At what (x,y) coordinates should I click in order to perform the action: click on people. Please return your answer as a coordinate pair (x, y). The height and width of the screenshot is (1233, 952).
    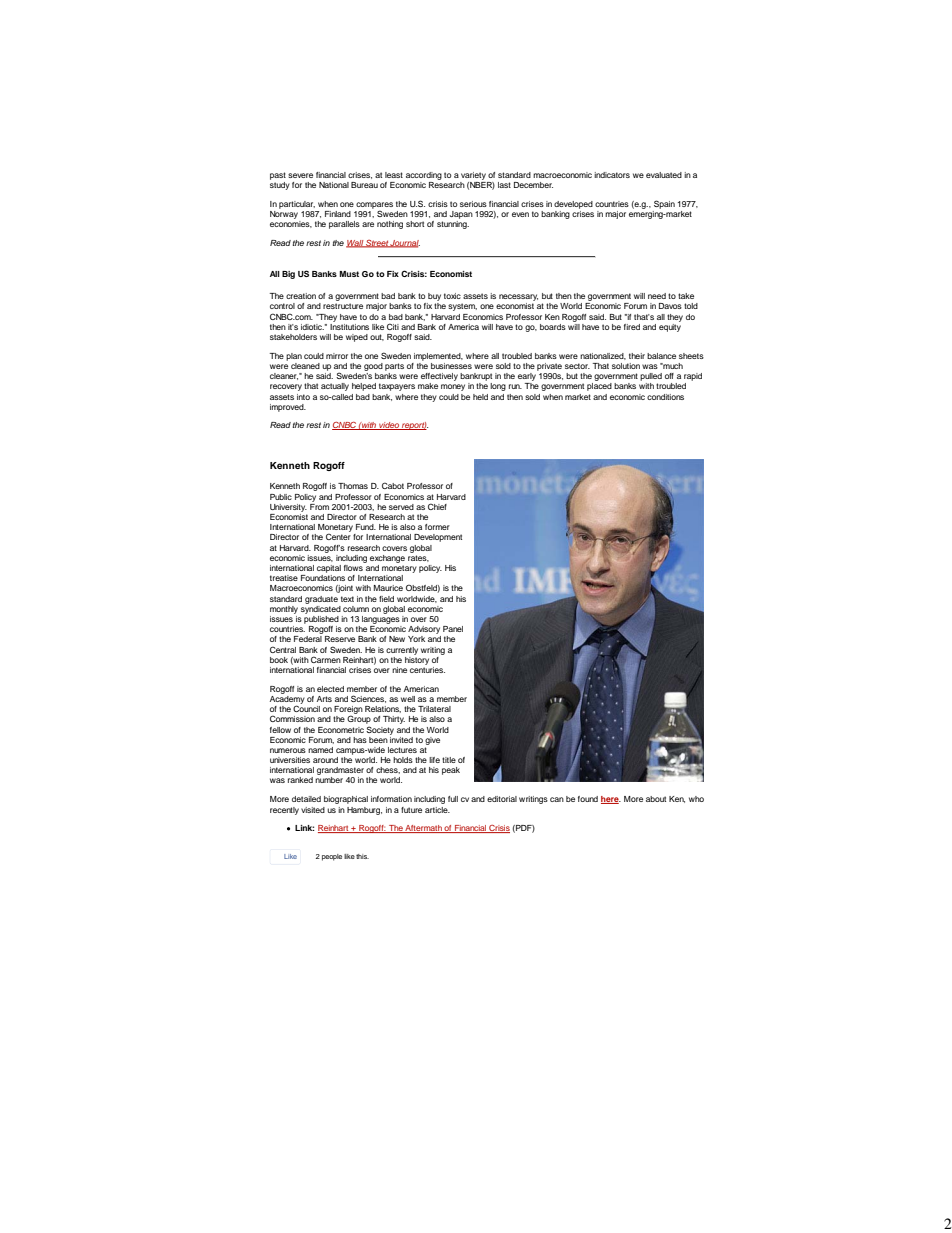
    Looking at the image, I should click on (332, 857).
